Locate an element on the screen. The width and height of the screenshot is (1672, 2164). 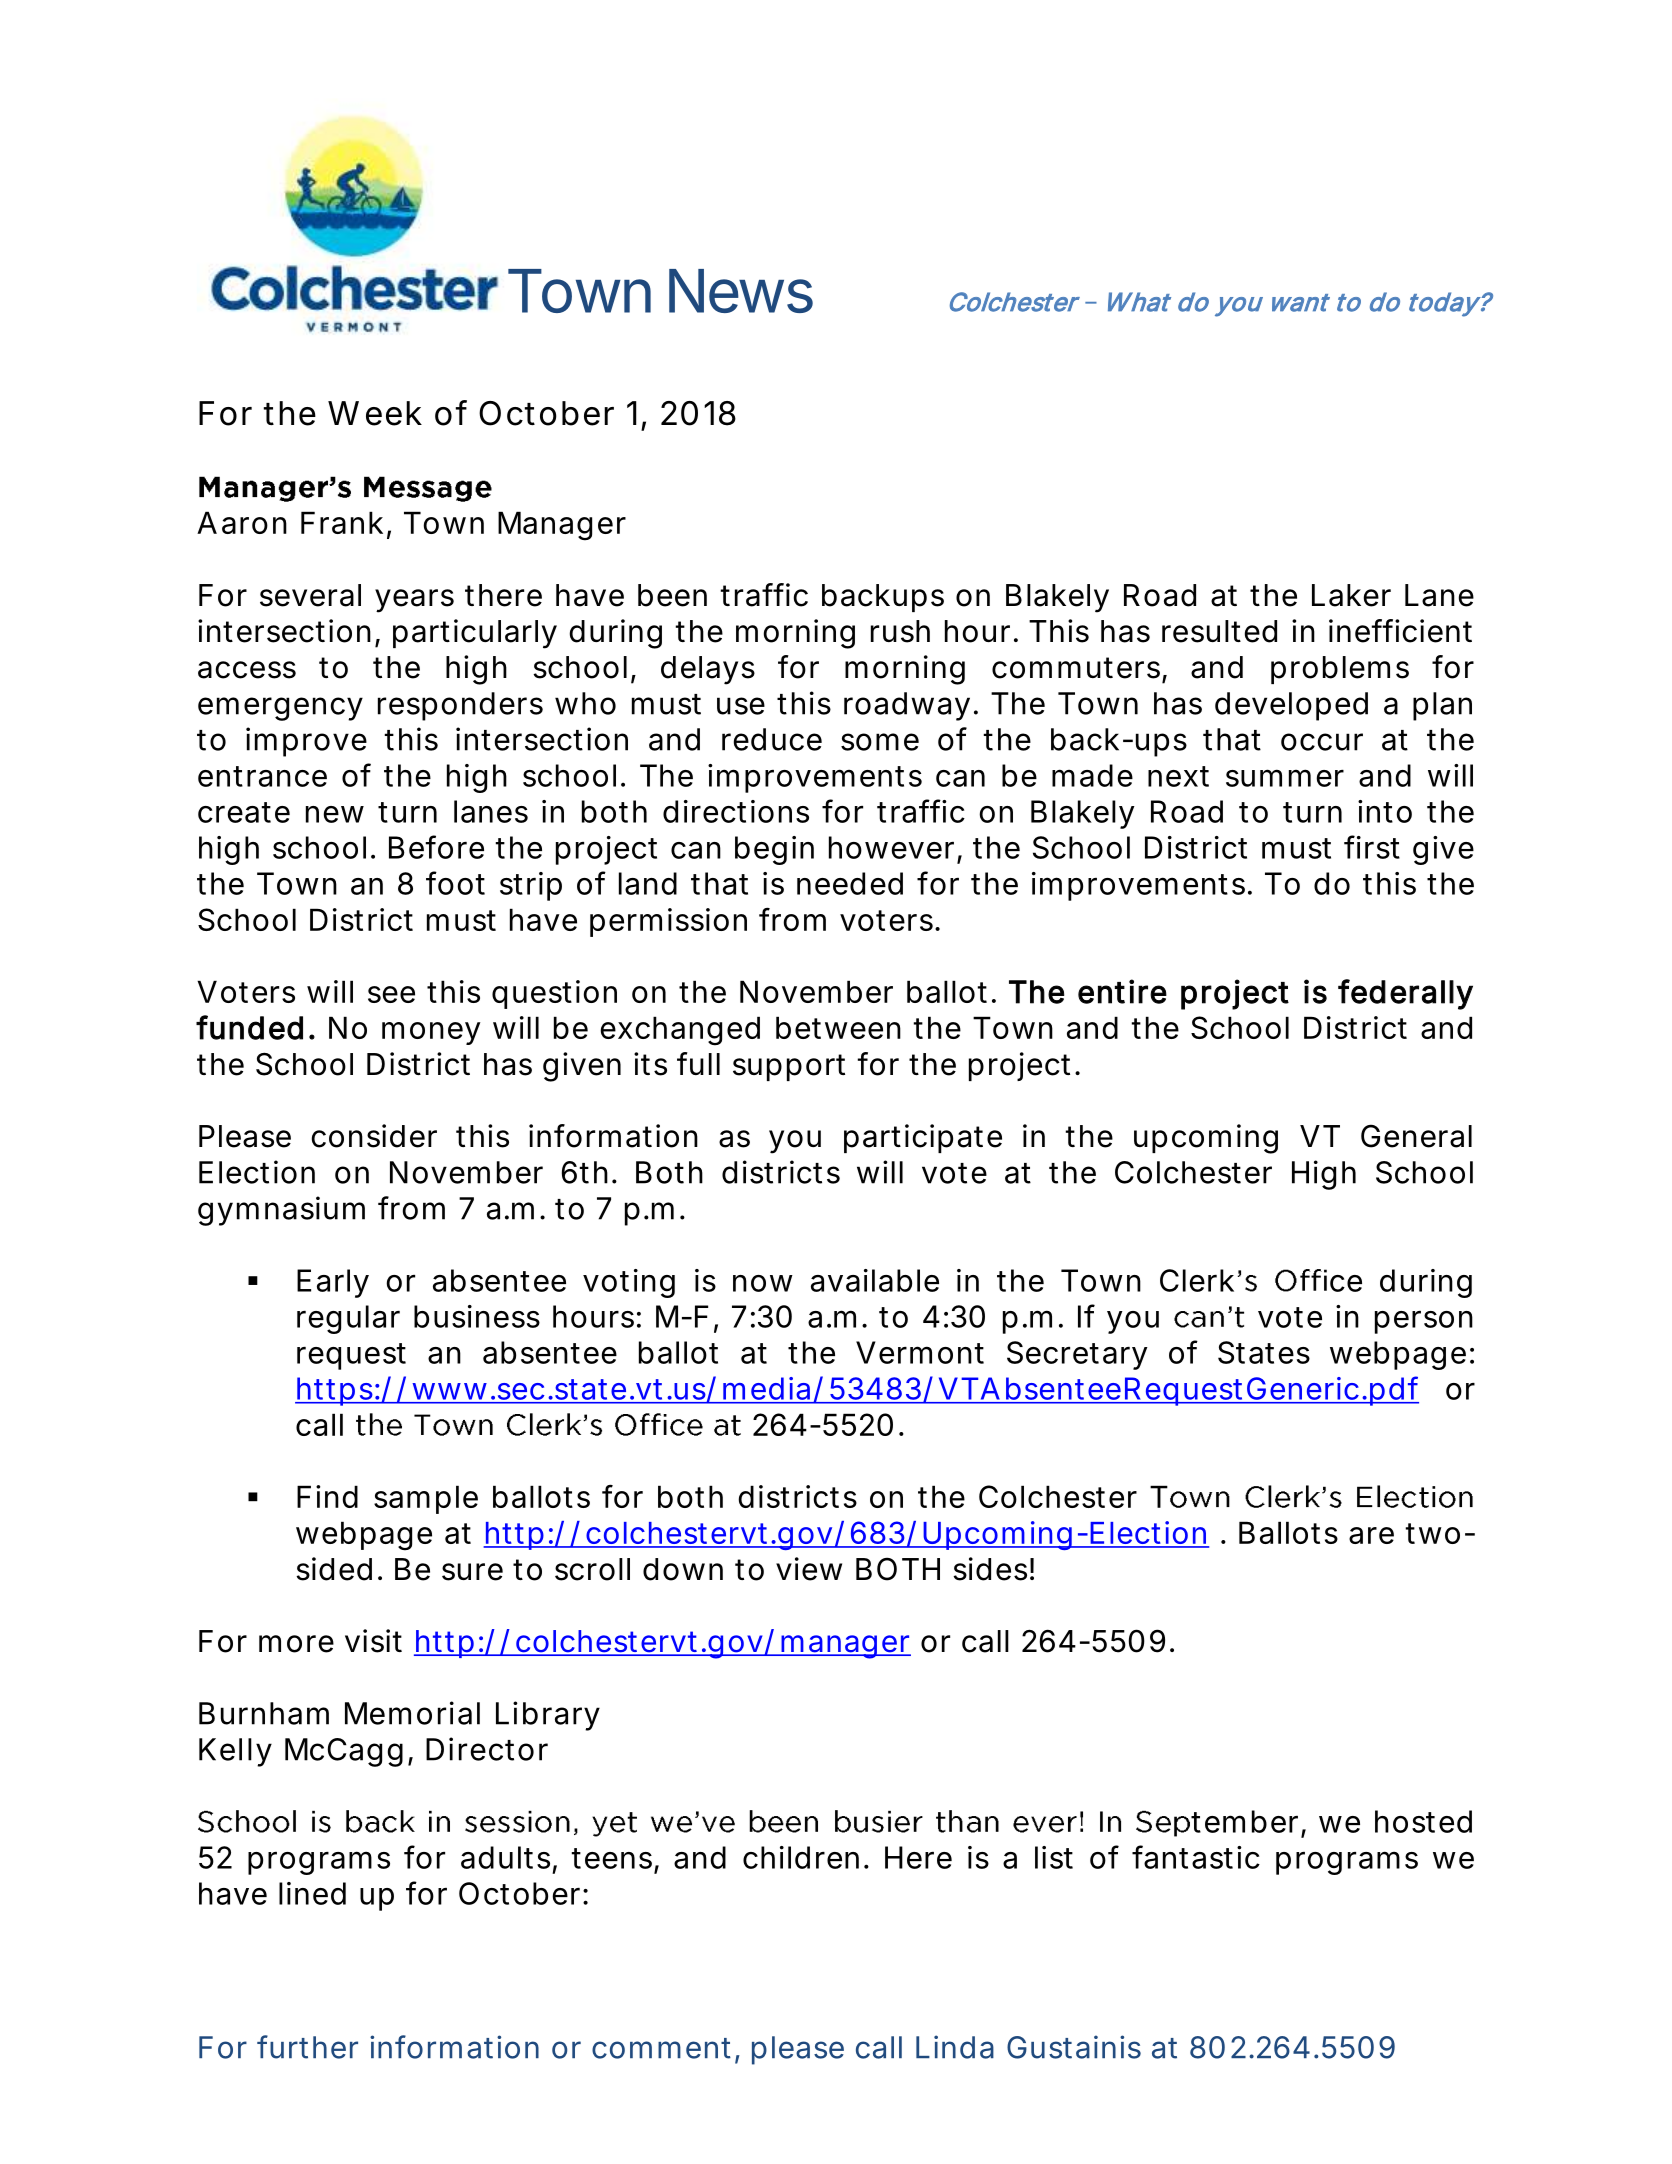
News is located at coordinates (741, 291).
